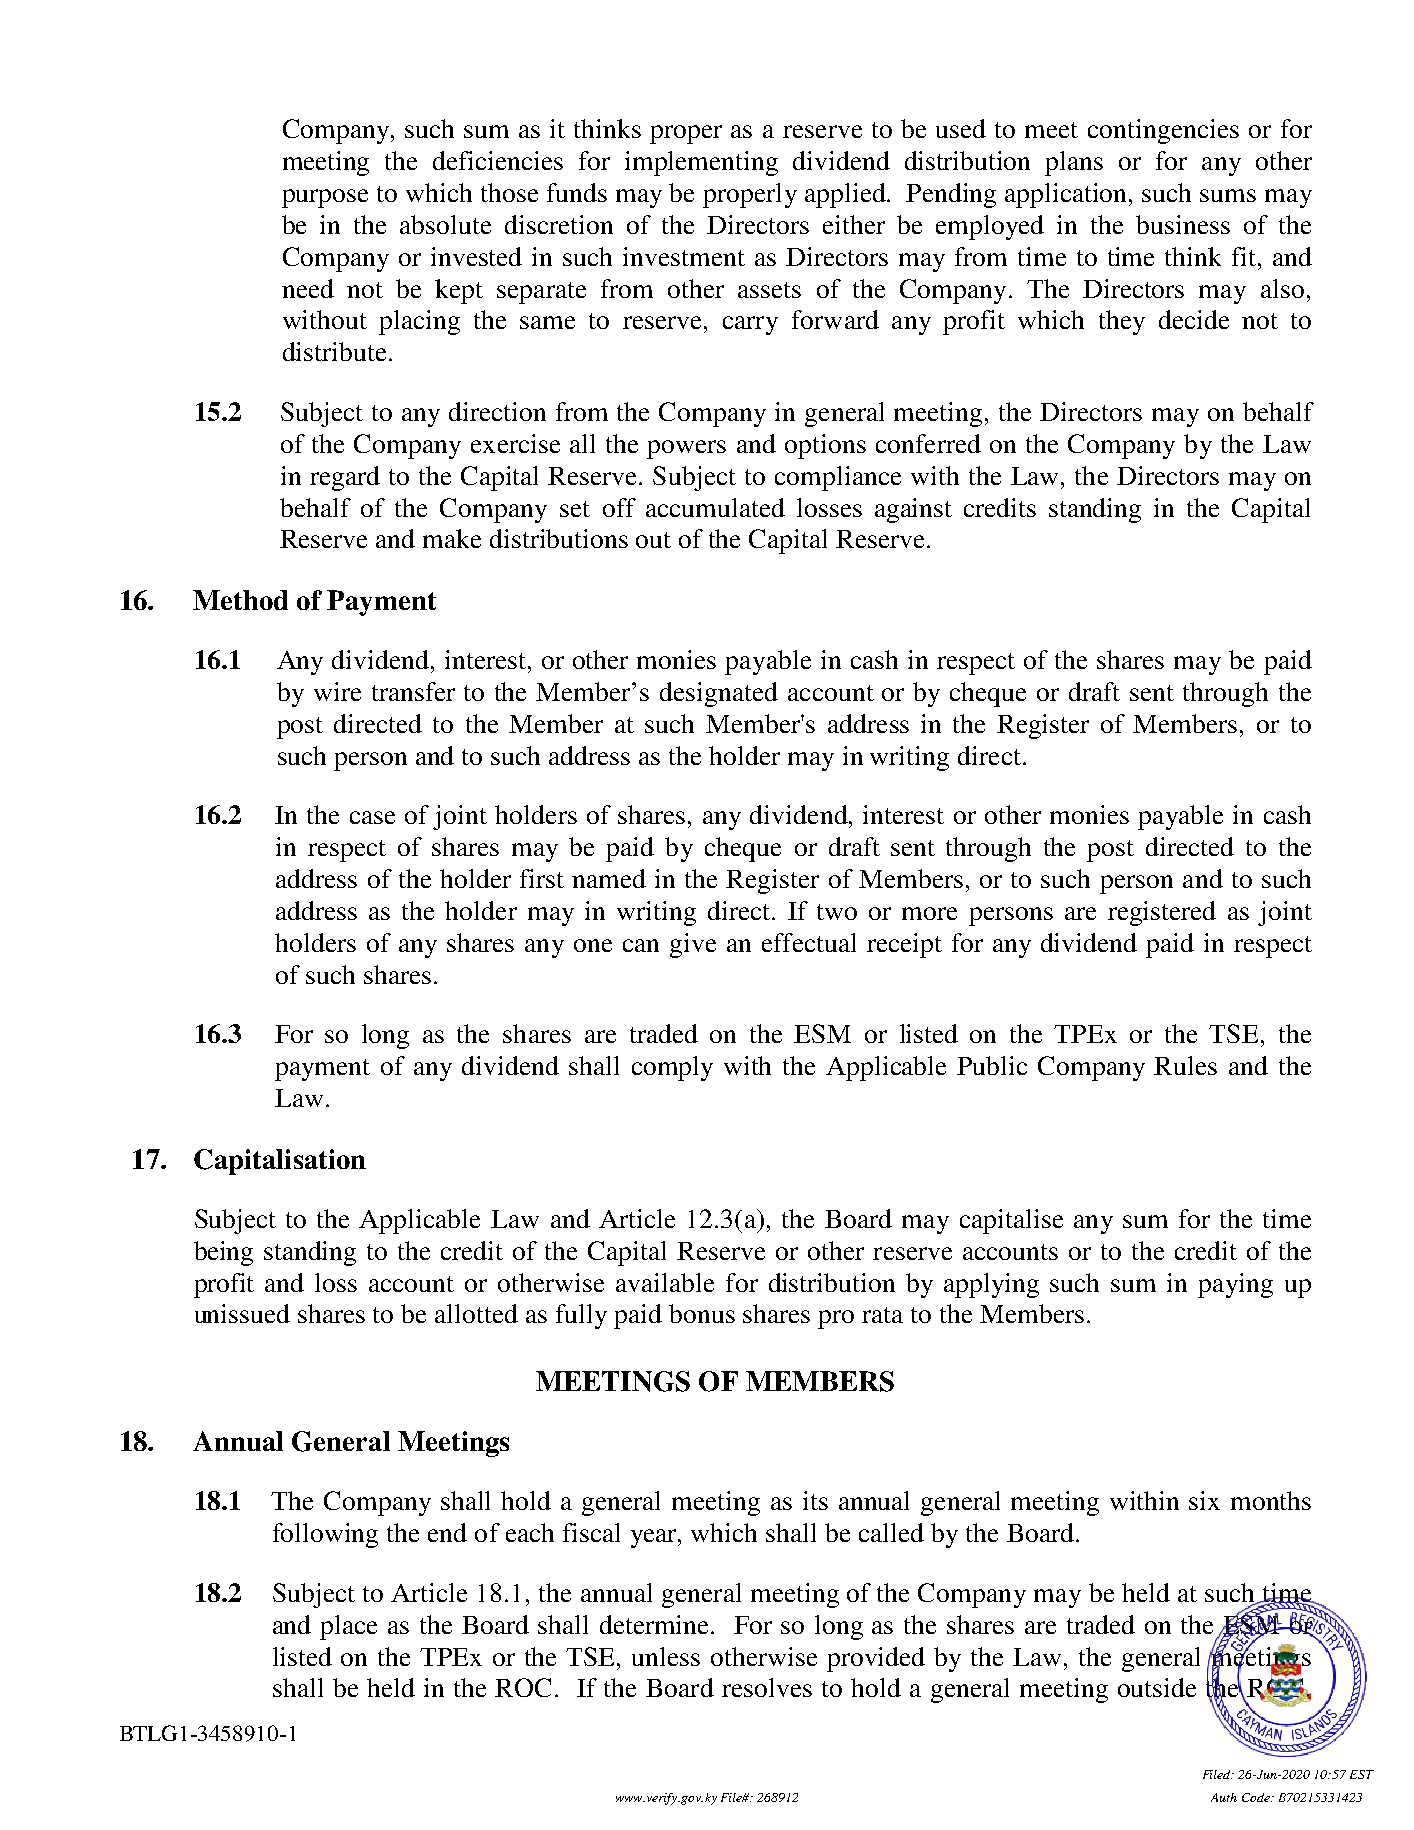 The height and width of the image is (1830, 1414). Describe the element at coordinates (348, 1627) in the image. I see `place` at that location.
